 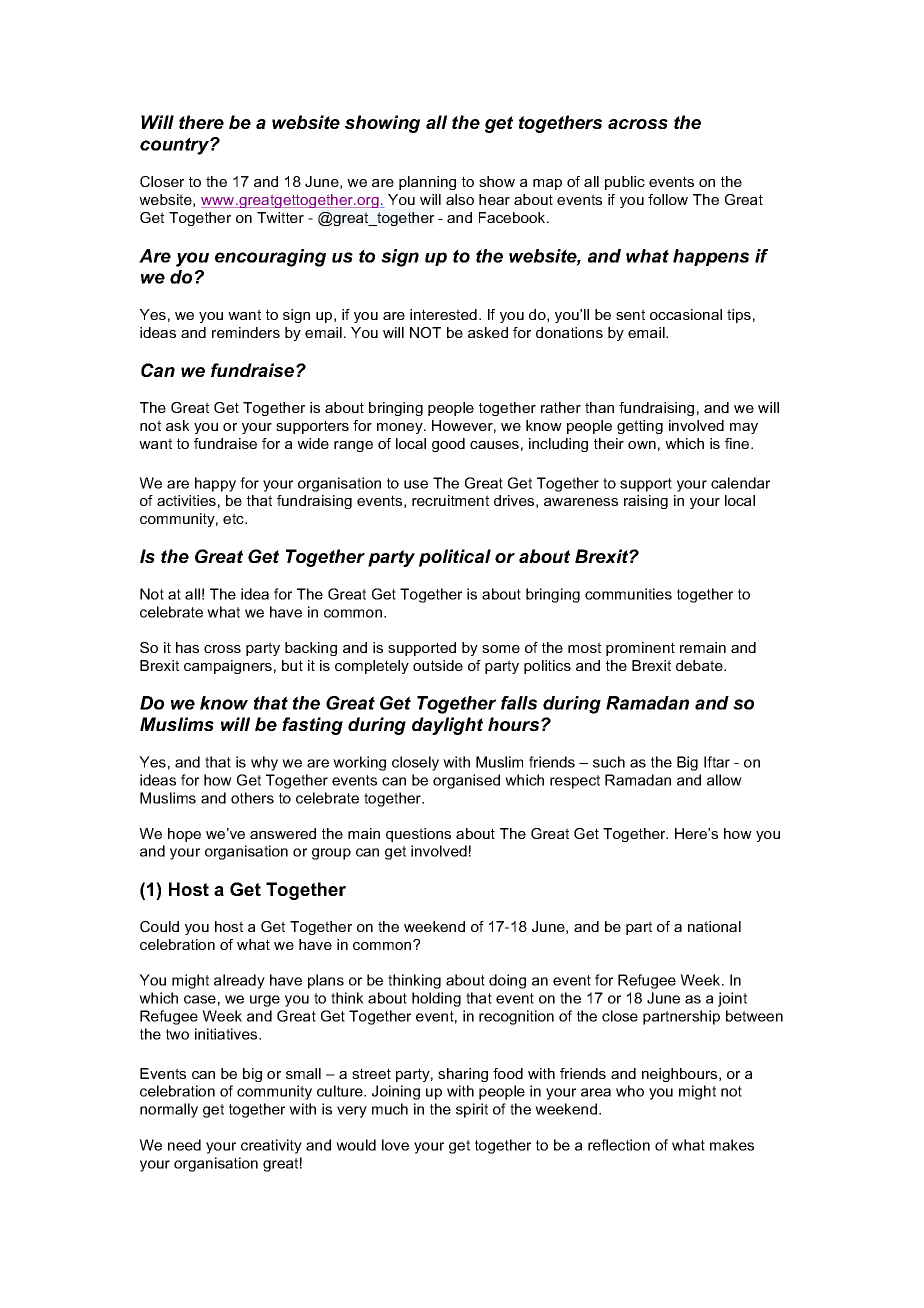 I want to click on follow, so click(x=668, y=199).
